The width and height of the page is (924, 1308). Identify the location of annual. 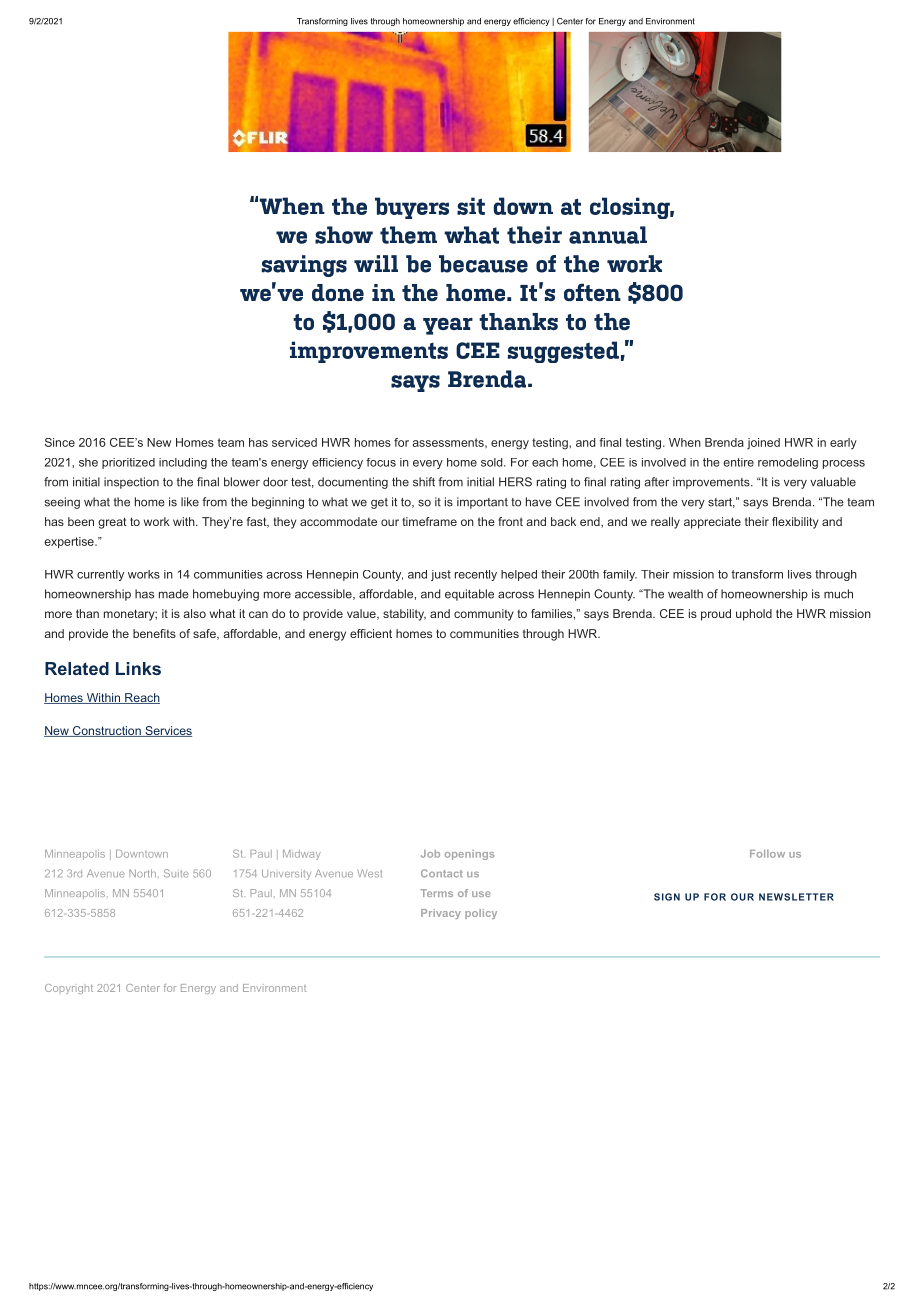
(608, 235).
